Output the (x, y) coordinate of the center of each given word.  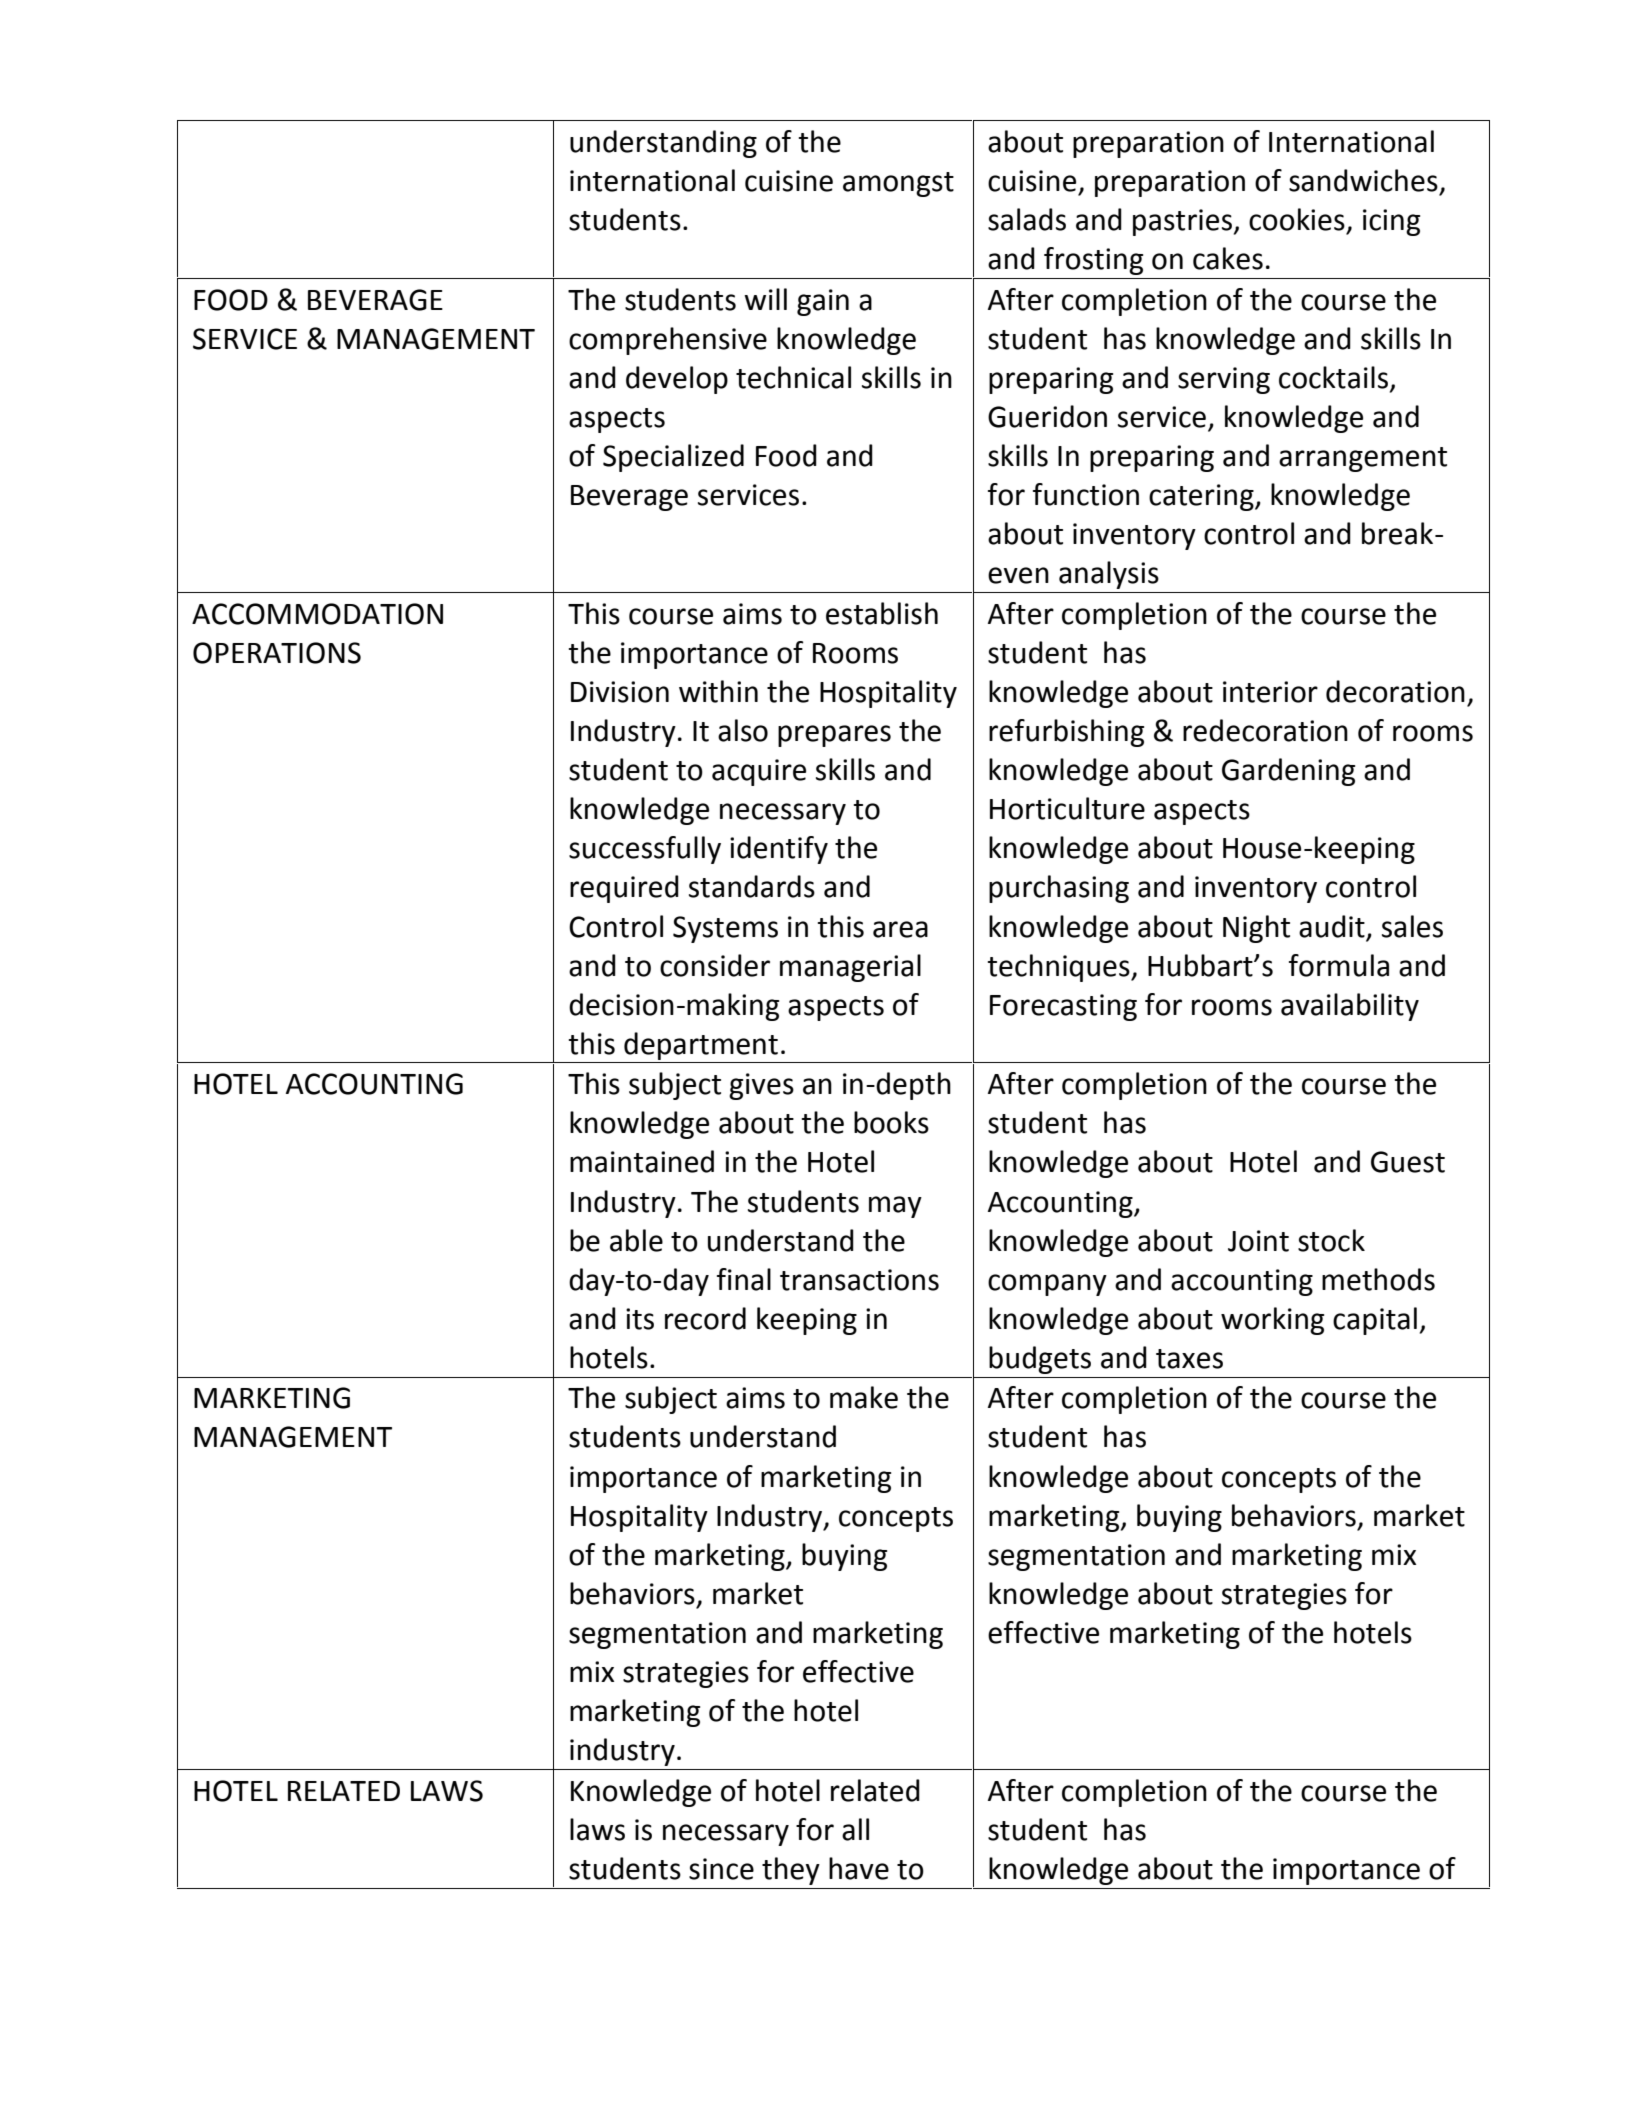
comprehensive (668, 341)
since (721, 1869)
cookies (1297, 219)
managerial (850, 968)
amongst (898, 184)
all (855, 1829)
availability (1350, 1007)
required (624, 889)
